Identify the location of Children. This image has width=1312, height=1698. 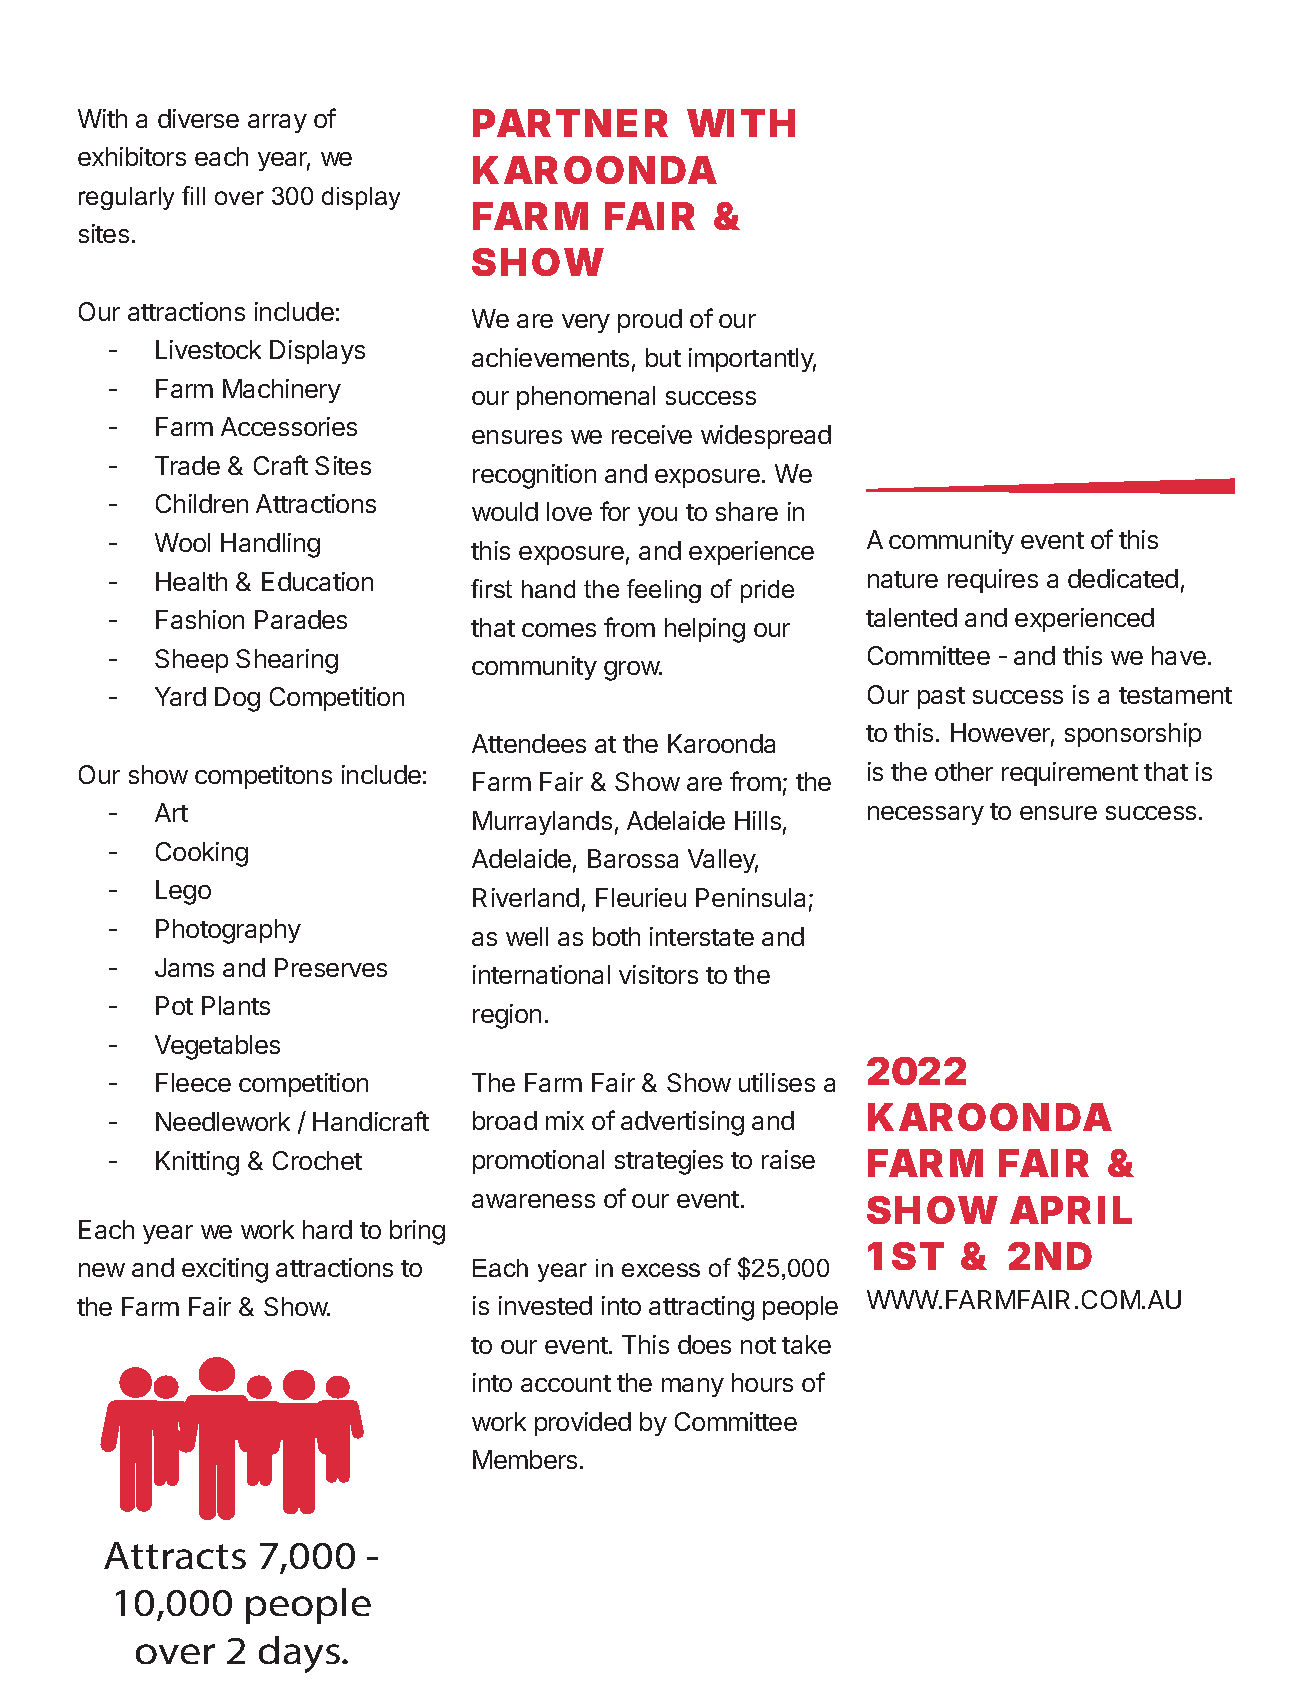
(202, 503).
